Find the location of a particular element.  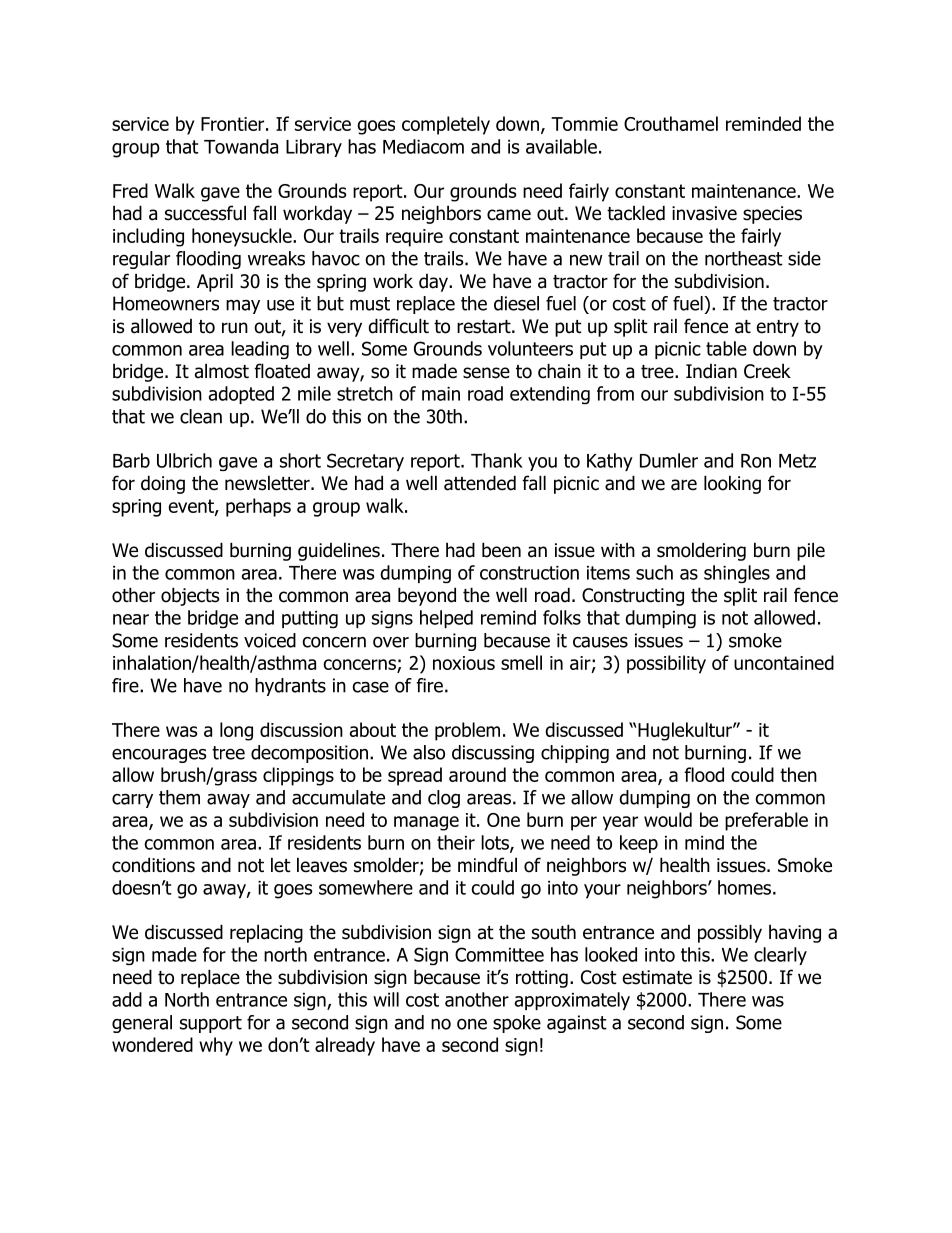

them is located at coordinates (179, 797).
